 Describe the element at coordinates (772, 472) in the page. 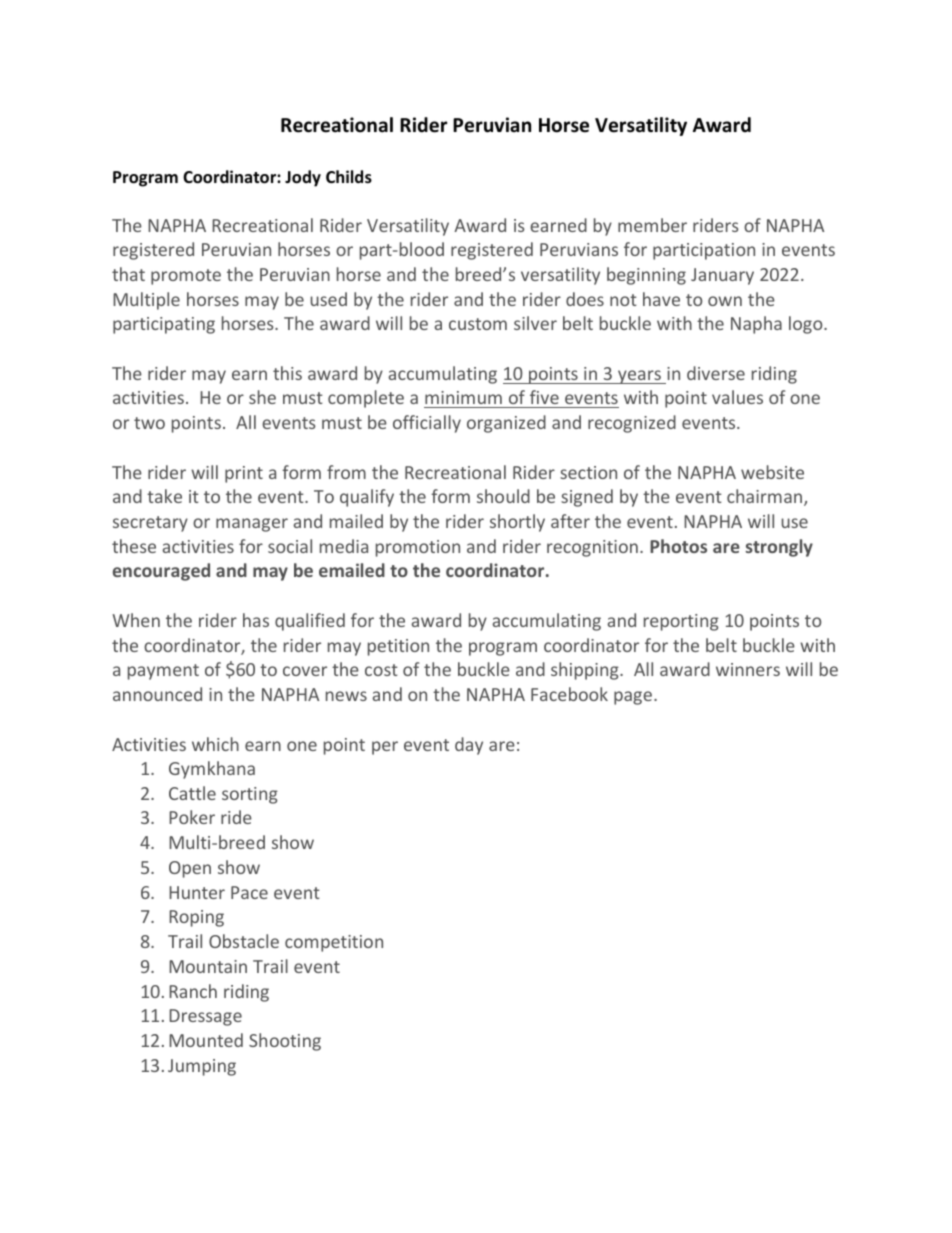

I see `website` at that location.
